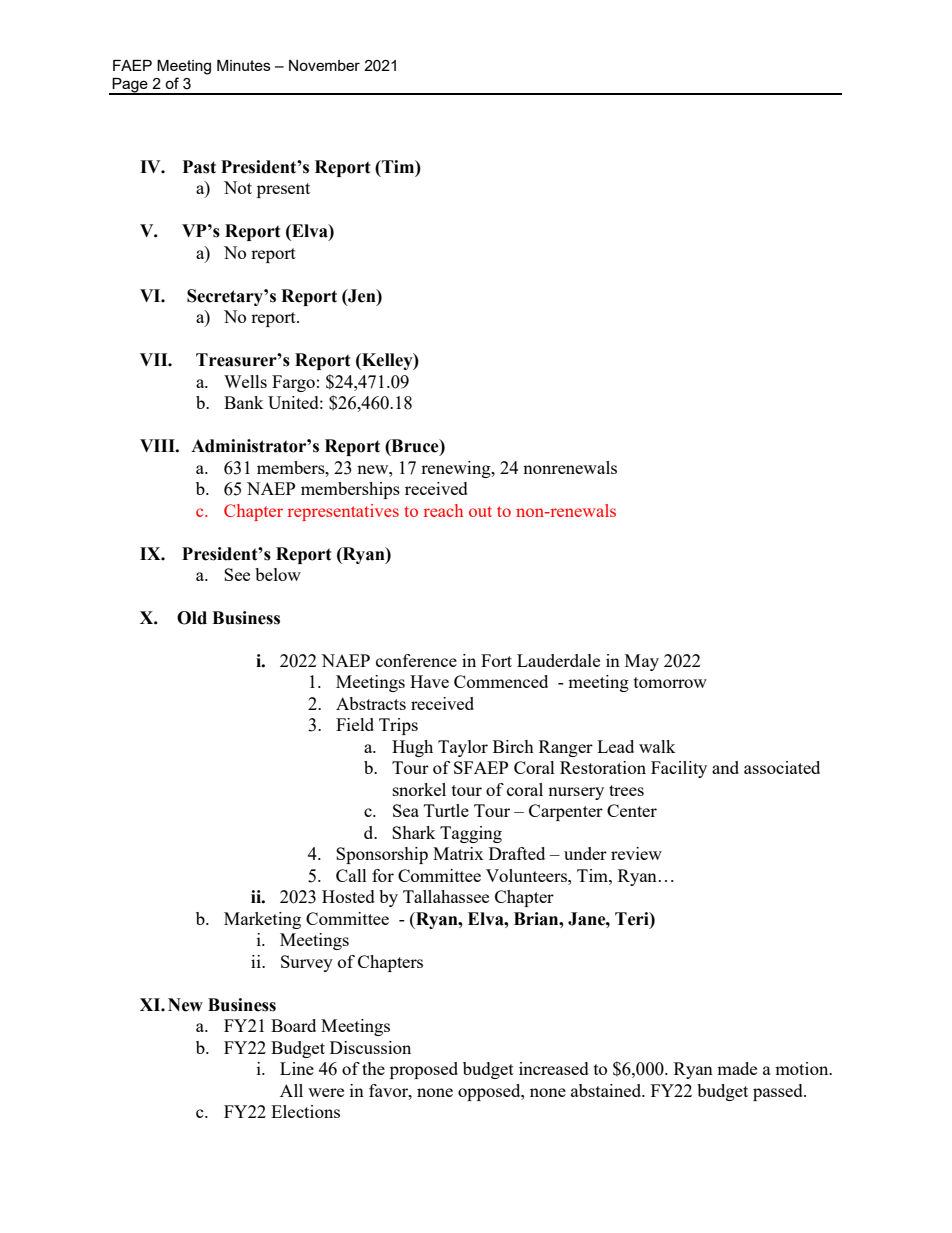  Describe the element at coordinates (496, 660) in the screenshot. I see `Fort` at that location.
